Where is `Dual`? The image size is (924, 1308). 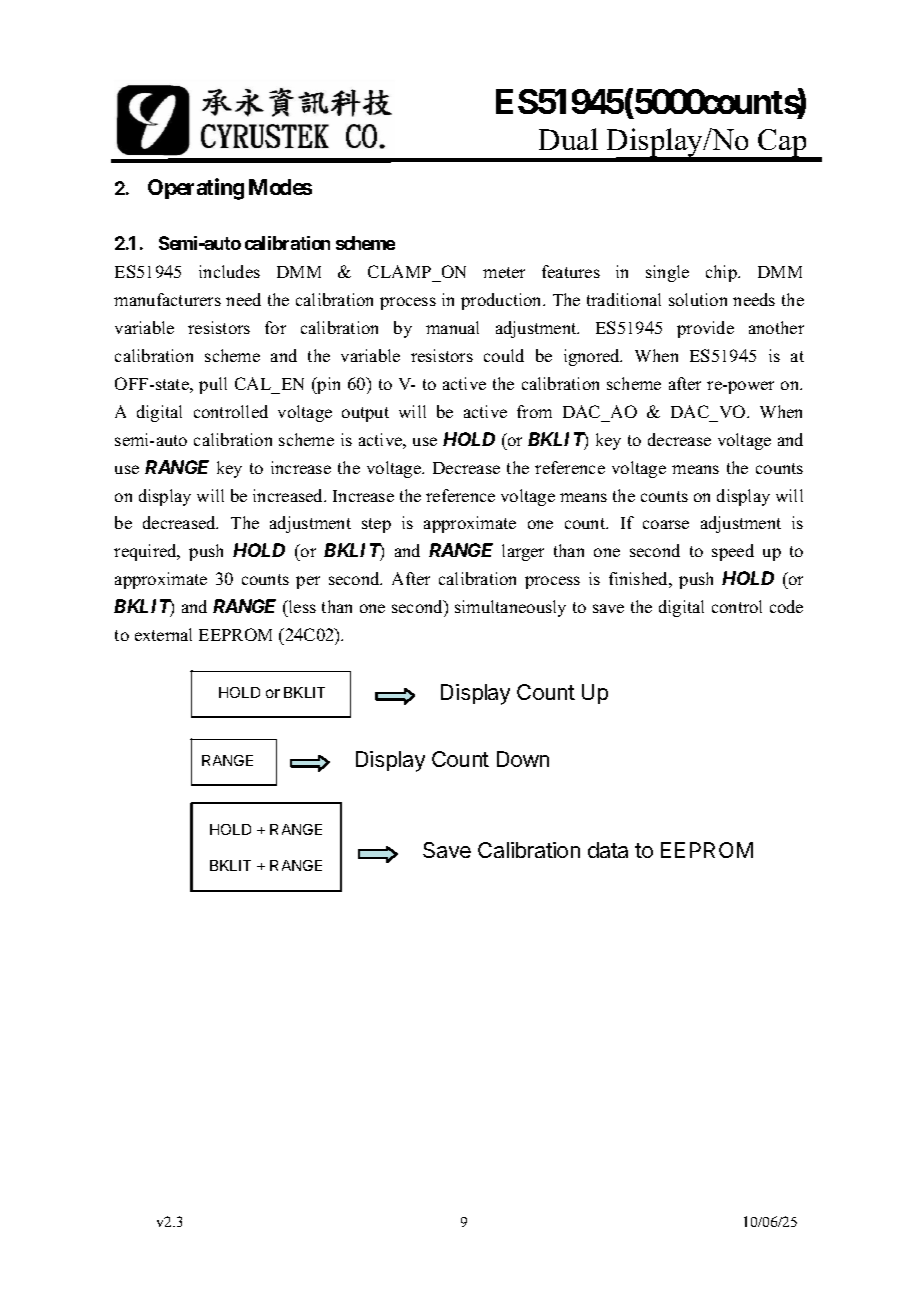 Dual is located at coordinates (568, 139).
